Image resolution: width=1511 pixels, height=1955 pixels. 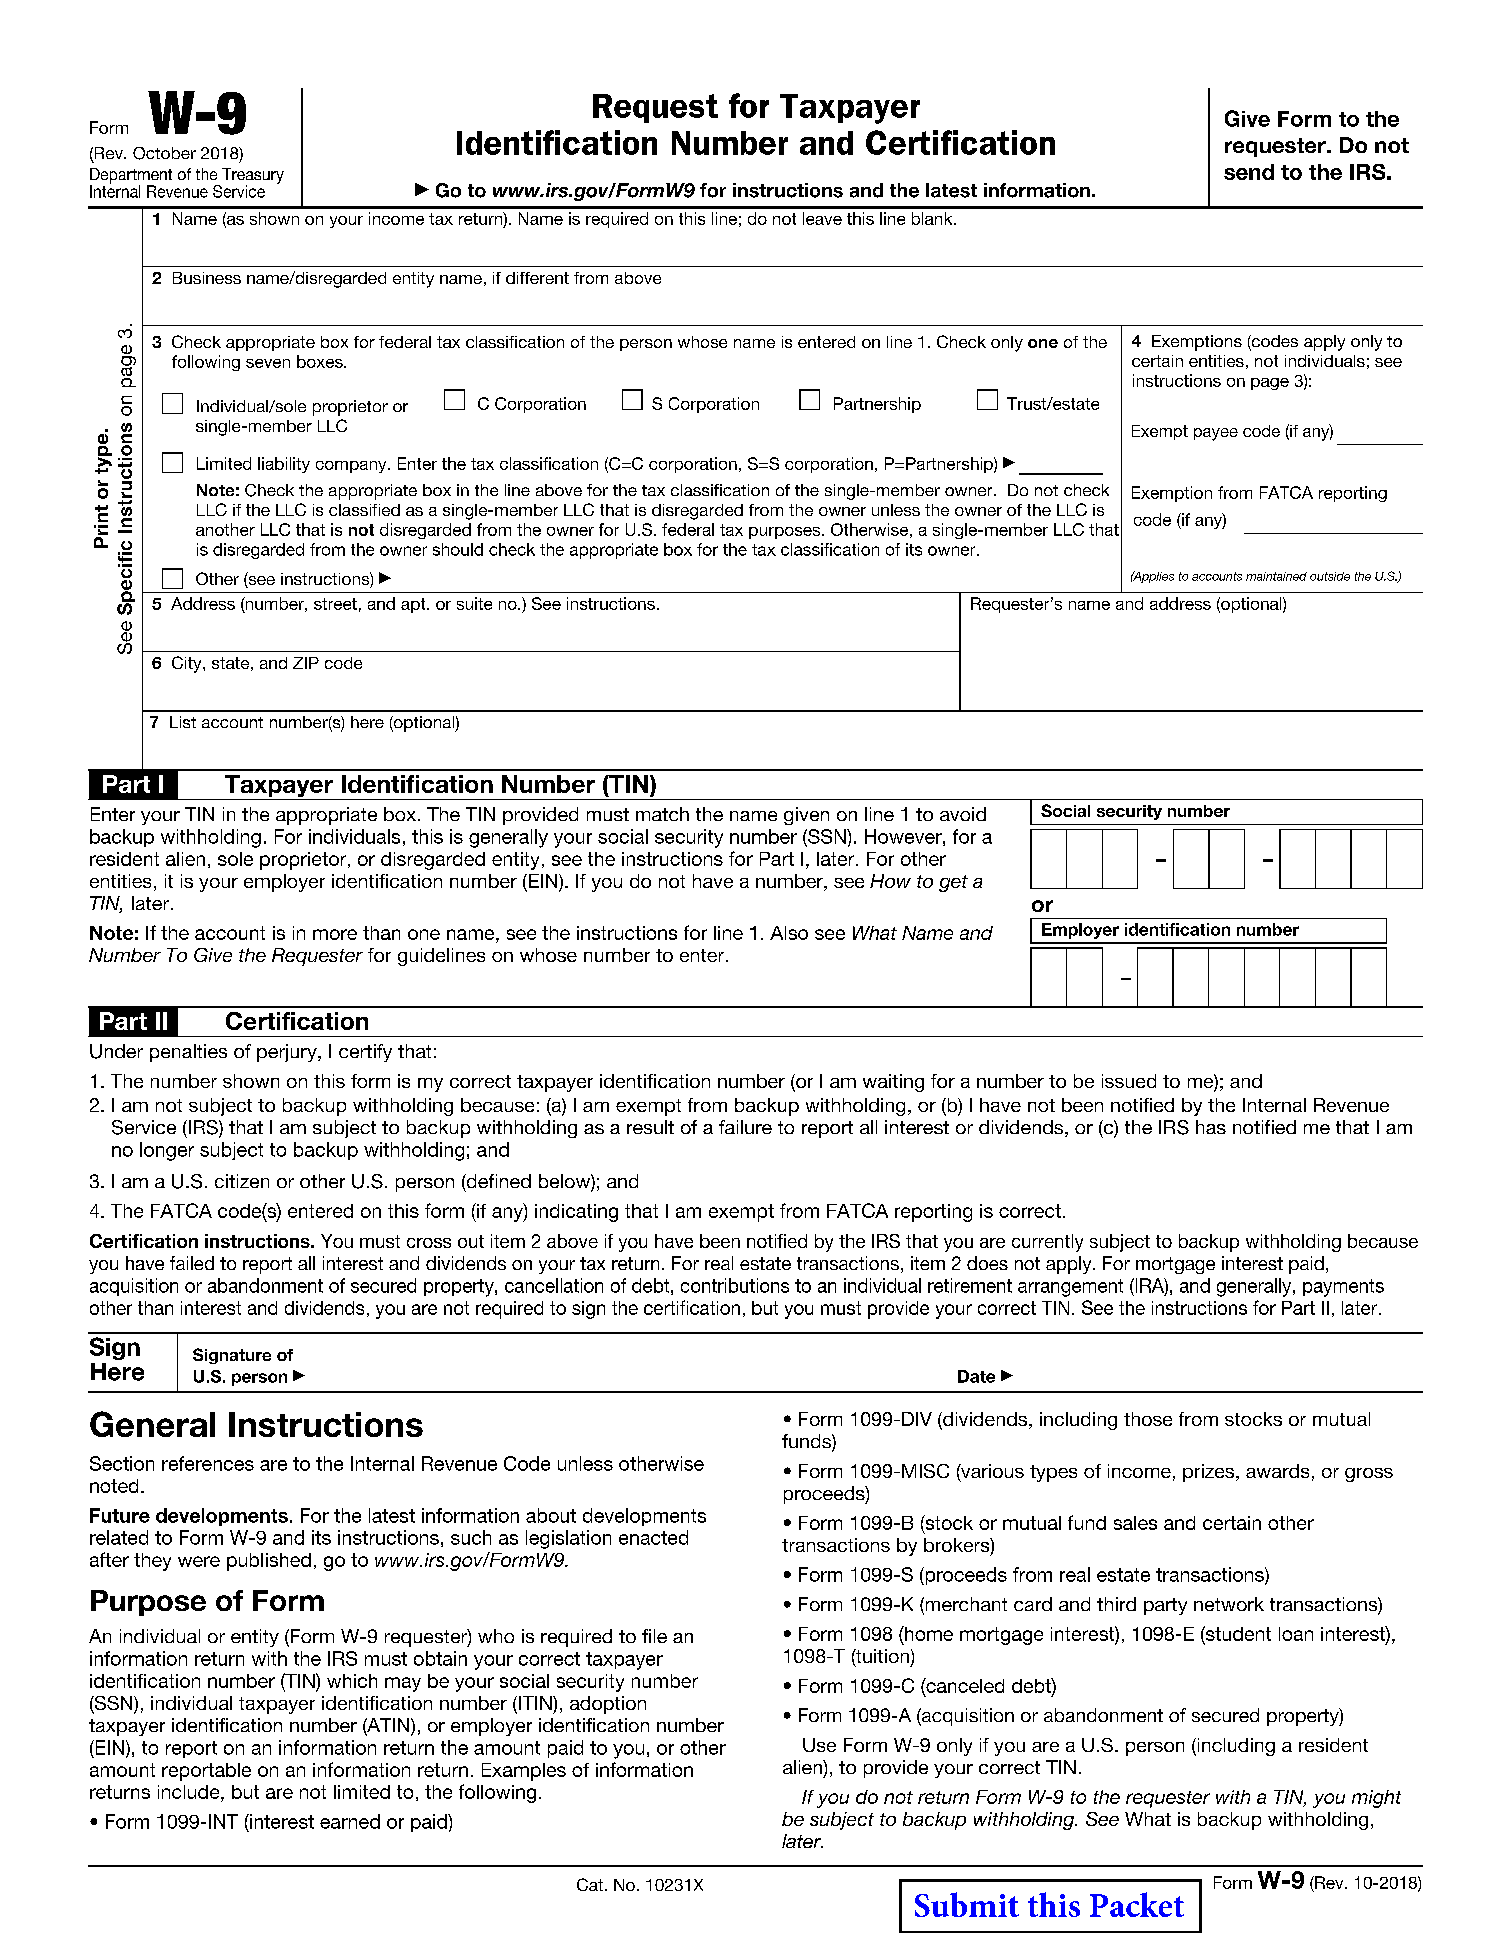 What do you see at coordinates (253, 177) in the image?
I see `Treasury` at bounding box center [253, 177].
